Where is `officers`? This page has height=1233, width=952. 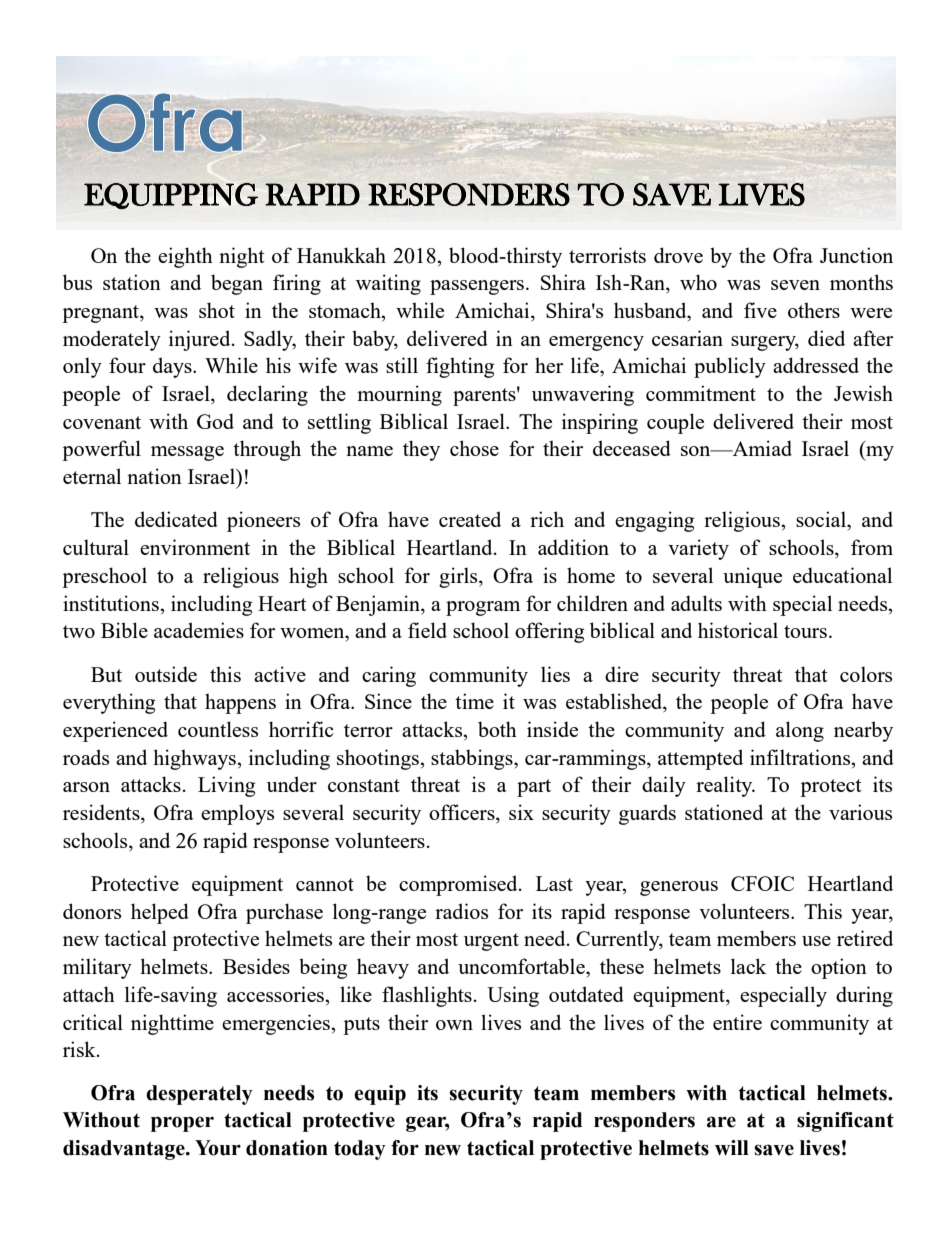
officers is located at coordinates (463, 813).
